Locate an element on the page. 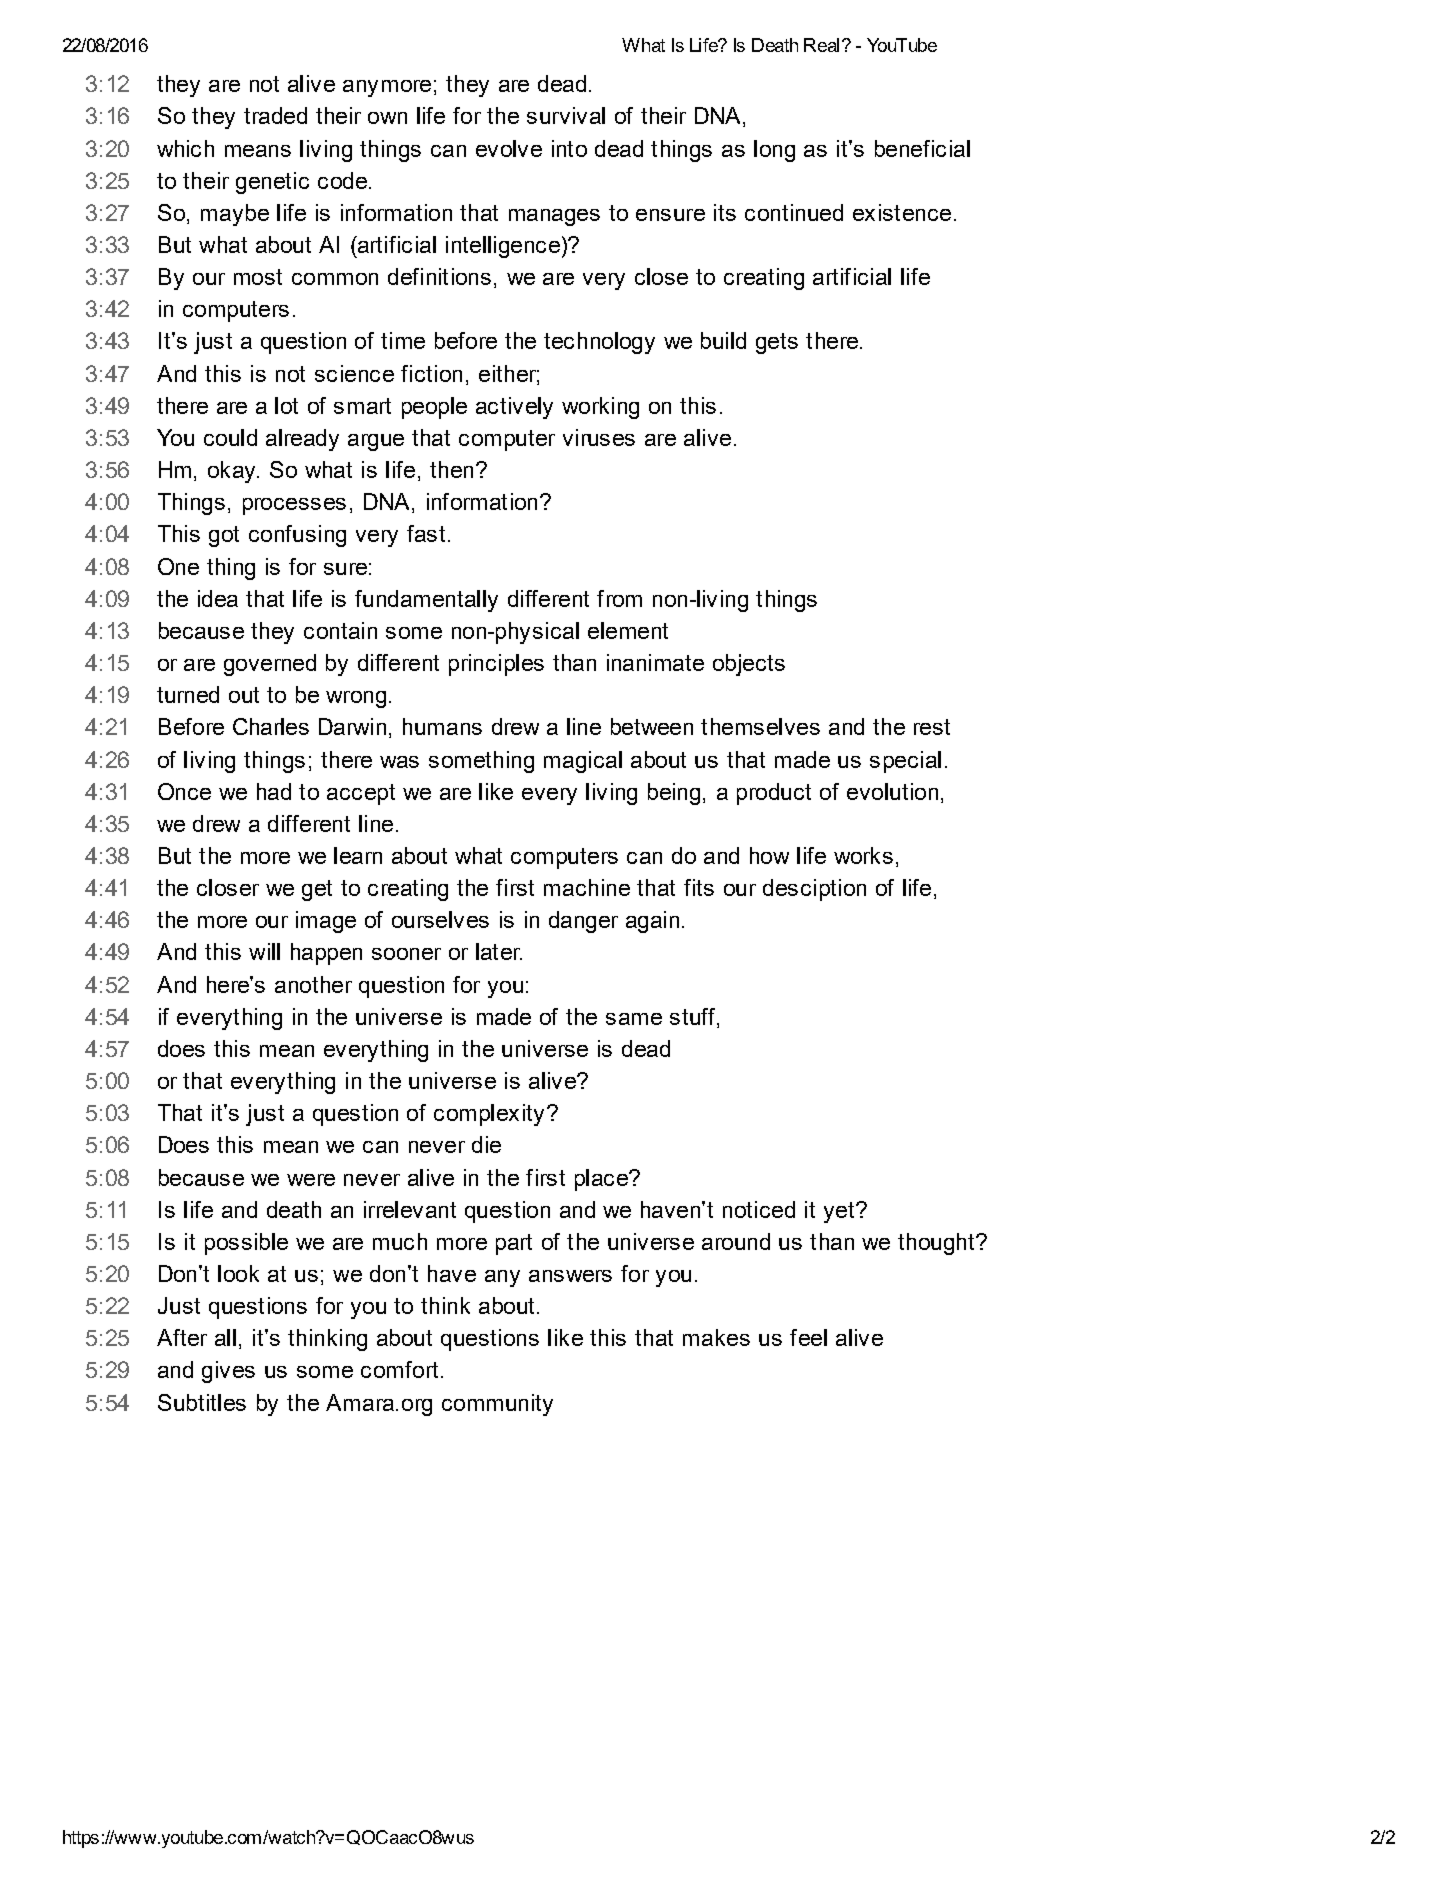  community is located at coordinates (497, 1405).
